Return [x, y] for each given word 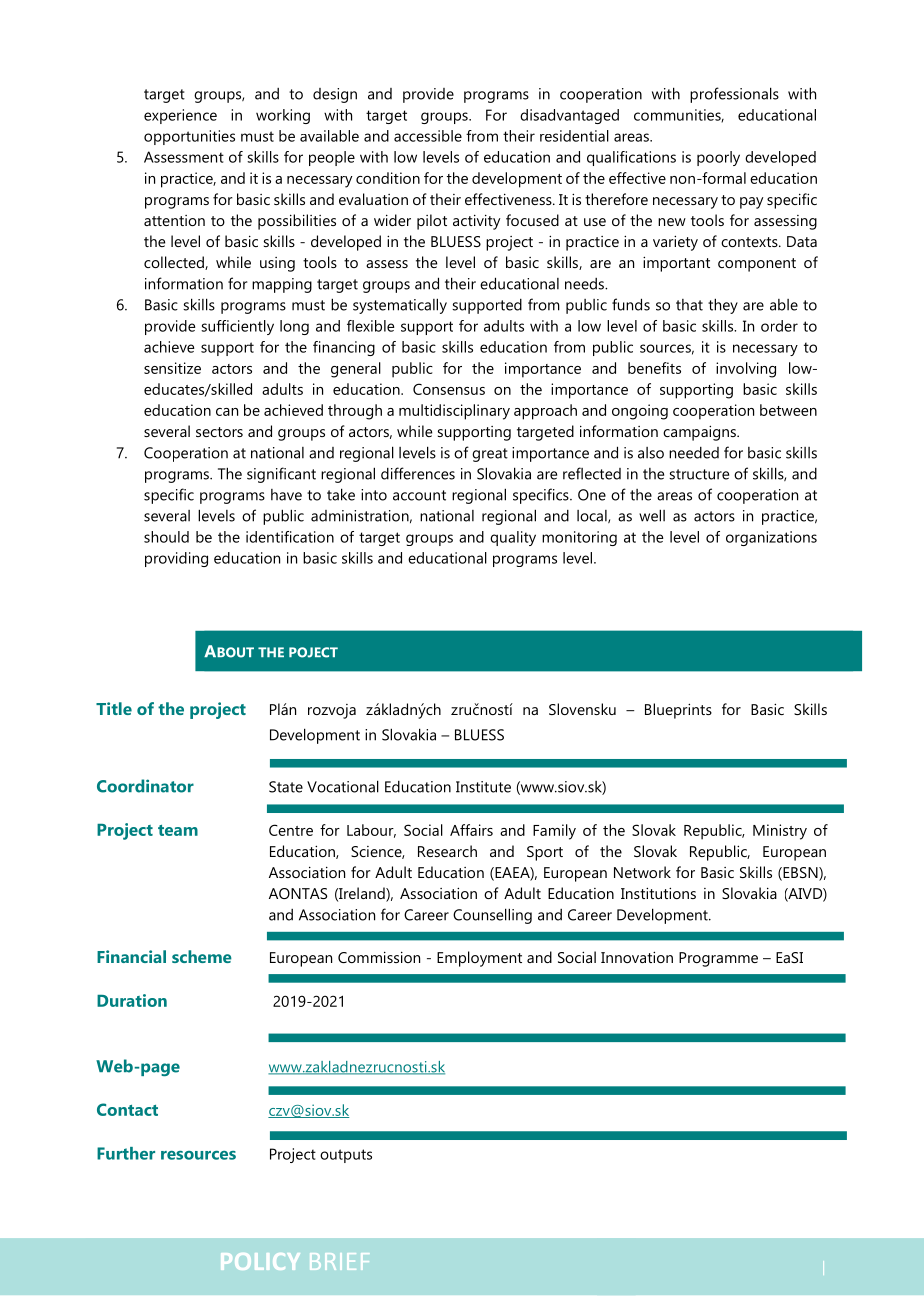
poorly [718, 158]
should [166, 537]
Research [447, 851]
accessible [428, 136]
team [178, 830]
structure [699, 474]
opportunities [189, 137]
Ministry [780, 832]
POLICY [260, 1261]
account [419, 495]
